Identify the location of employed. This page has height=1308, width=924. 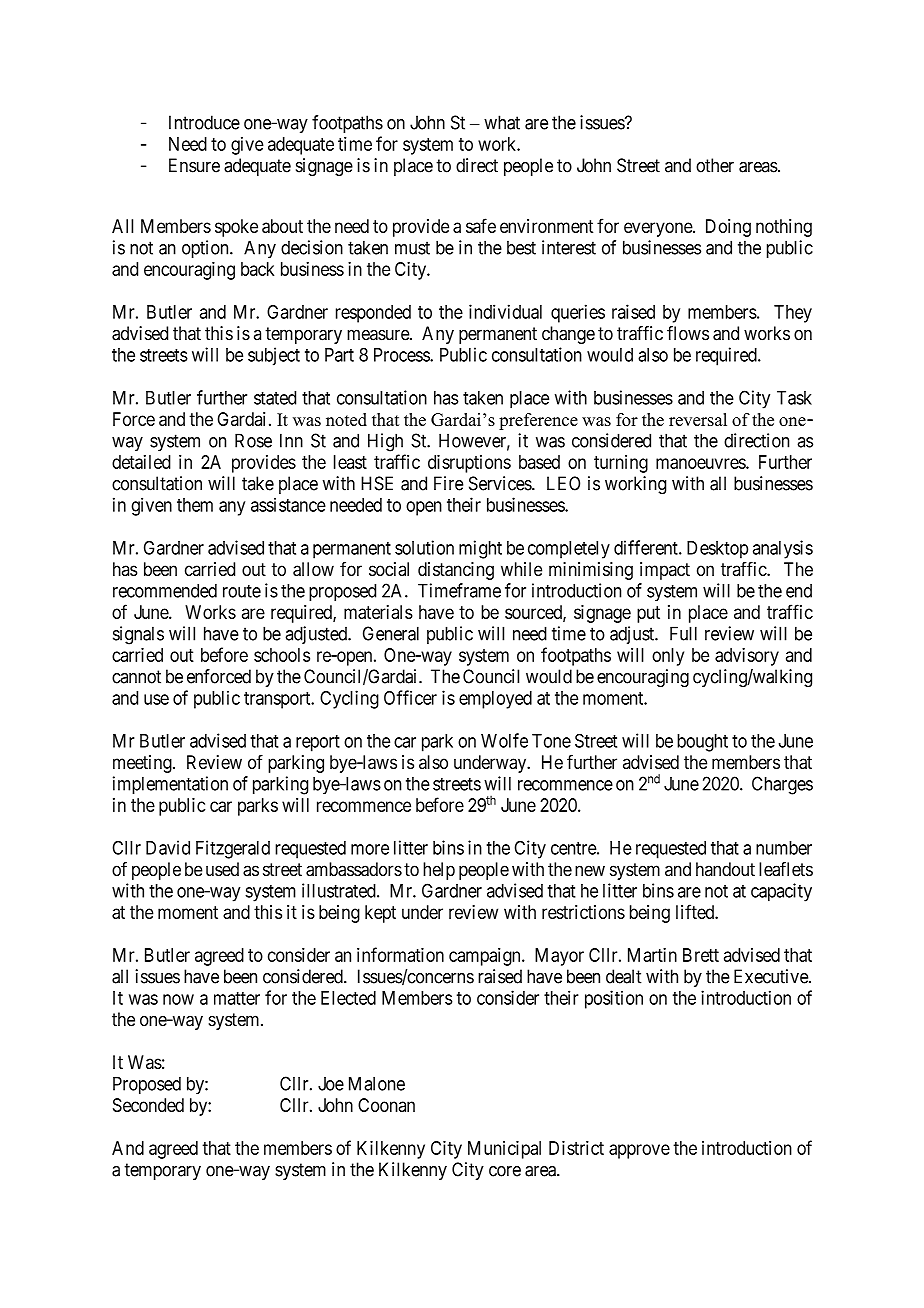
(495, 700).
